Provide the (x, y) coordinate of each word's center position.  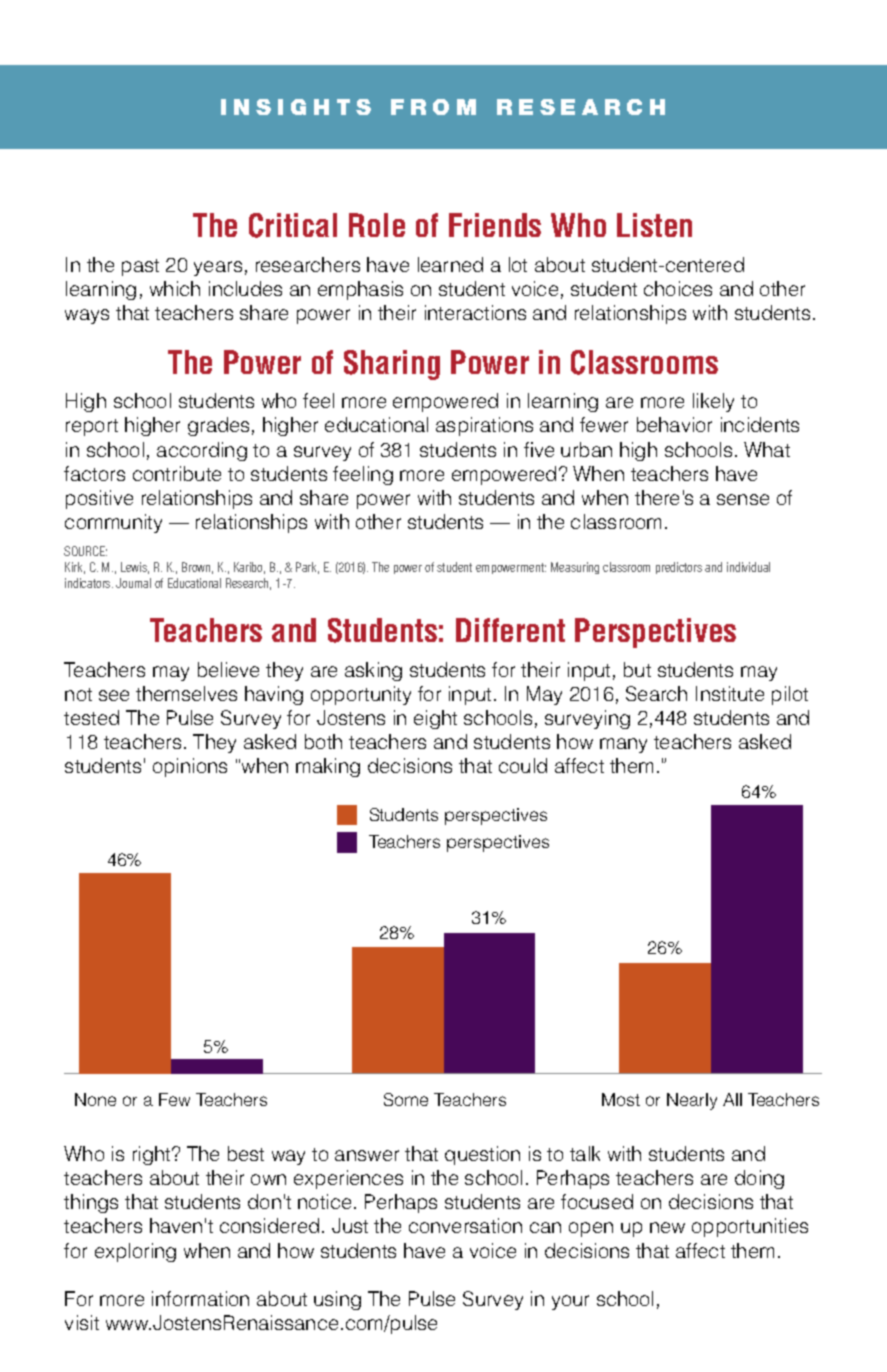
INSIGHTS (296, 107)
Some (406, 1099)
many (623, 745)
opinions (190, 767)
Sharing (392, 365)
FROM (433, 107)
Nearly (692, 1101)
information (200, 1298)
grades (218, 426)
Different (510, 630)
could (523, 765)
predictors (679, 568)
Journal (133, 583)
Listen (654, 225)
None (95, 1099)
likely (713, 402)
